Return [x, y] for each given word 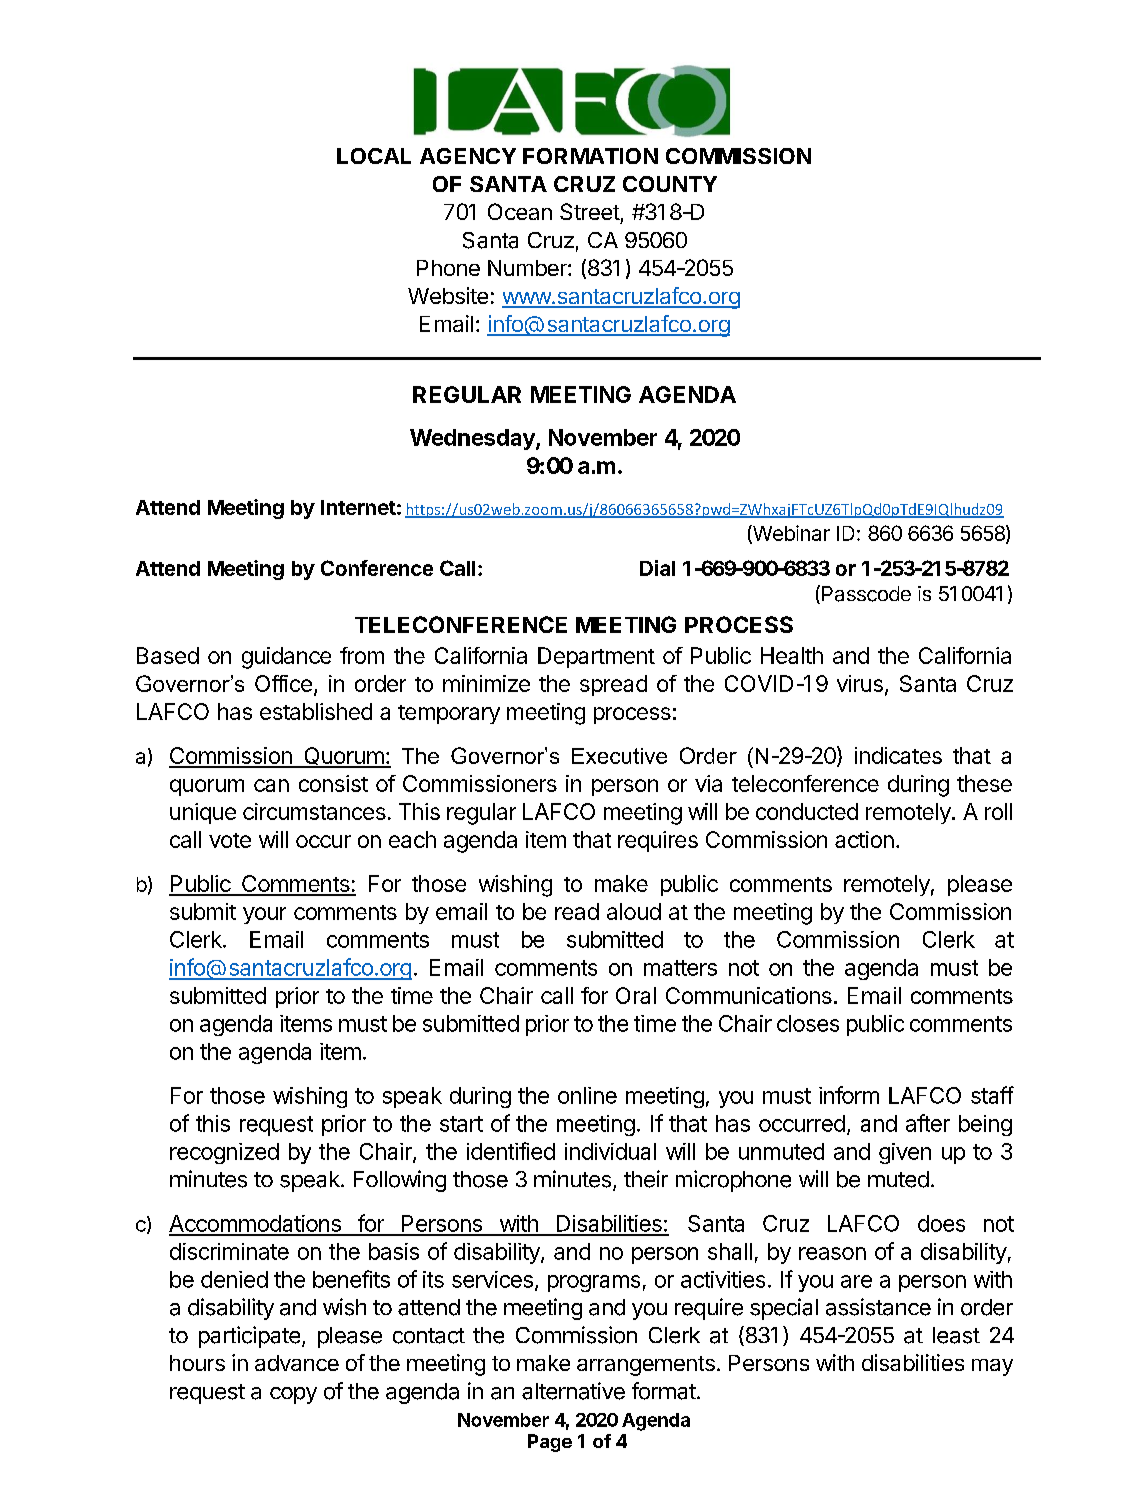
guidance [286, 658]
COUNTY [670, 184]
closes [808, 1023]
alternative [573, 1391]
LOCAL [374, 156]
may [992, 1367]
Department [596, 657]
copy [293, 1395]
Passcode [866, 594]
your [264, 915]
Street [590, 211]
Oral [636, 995]
